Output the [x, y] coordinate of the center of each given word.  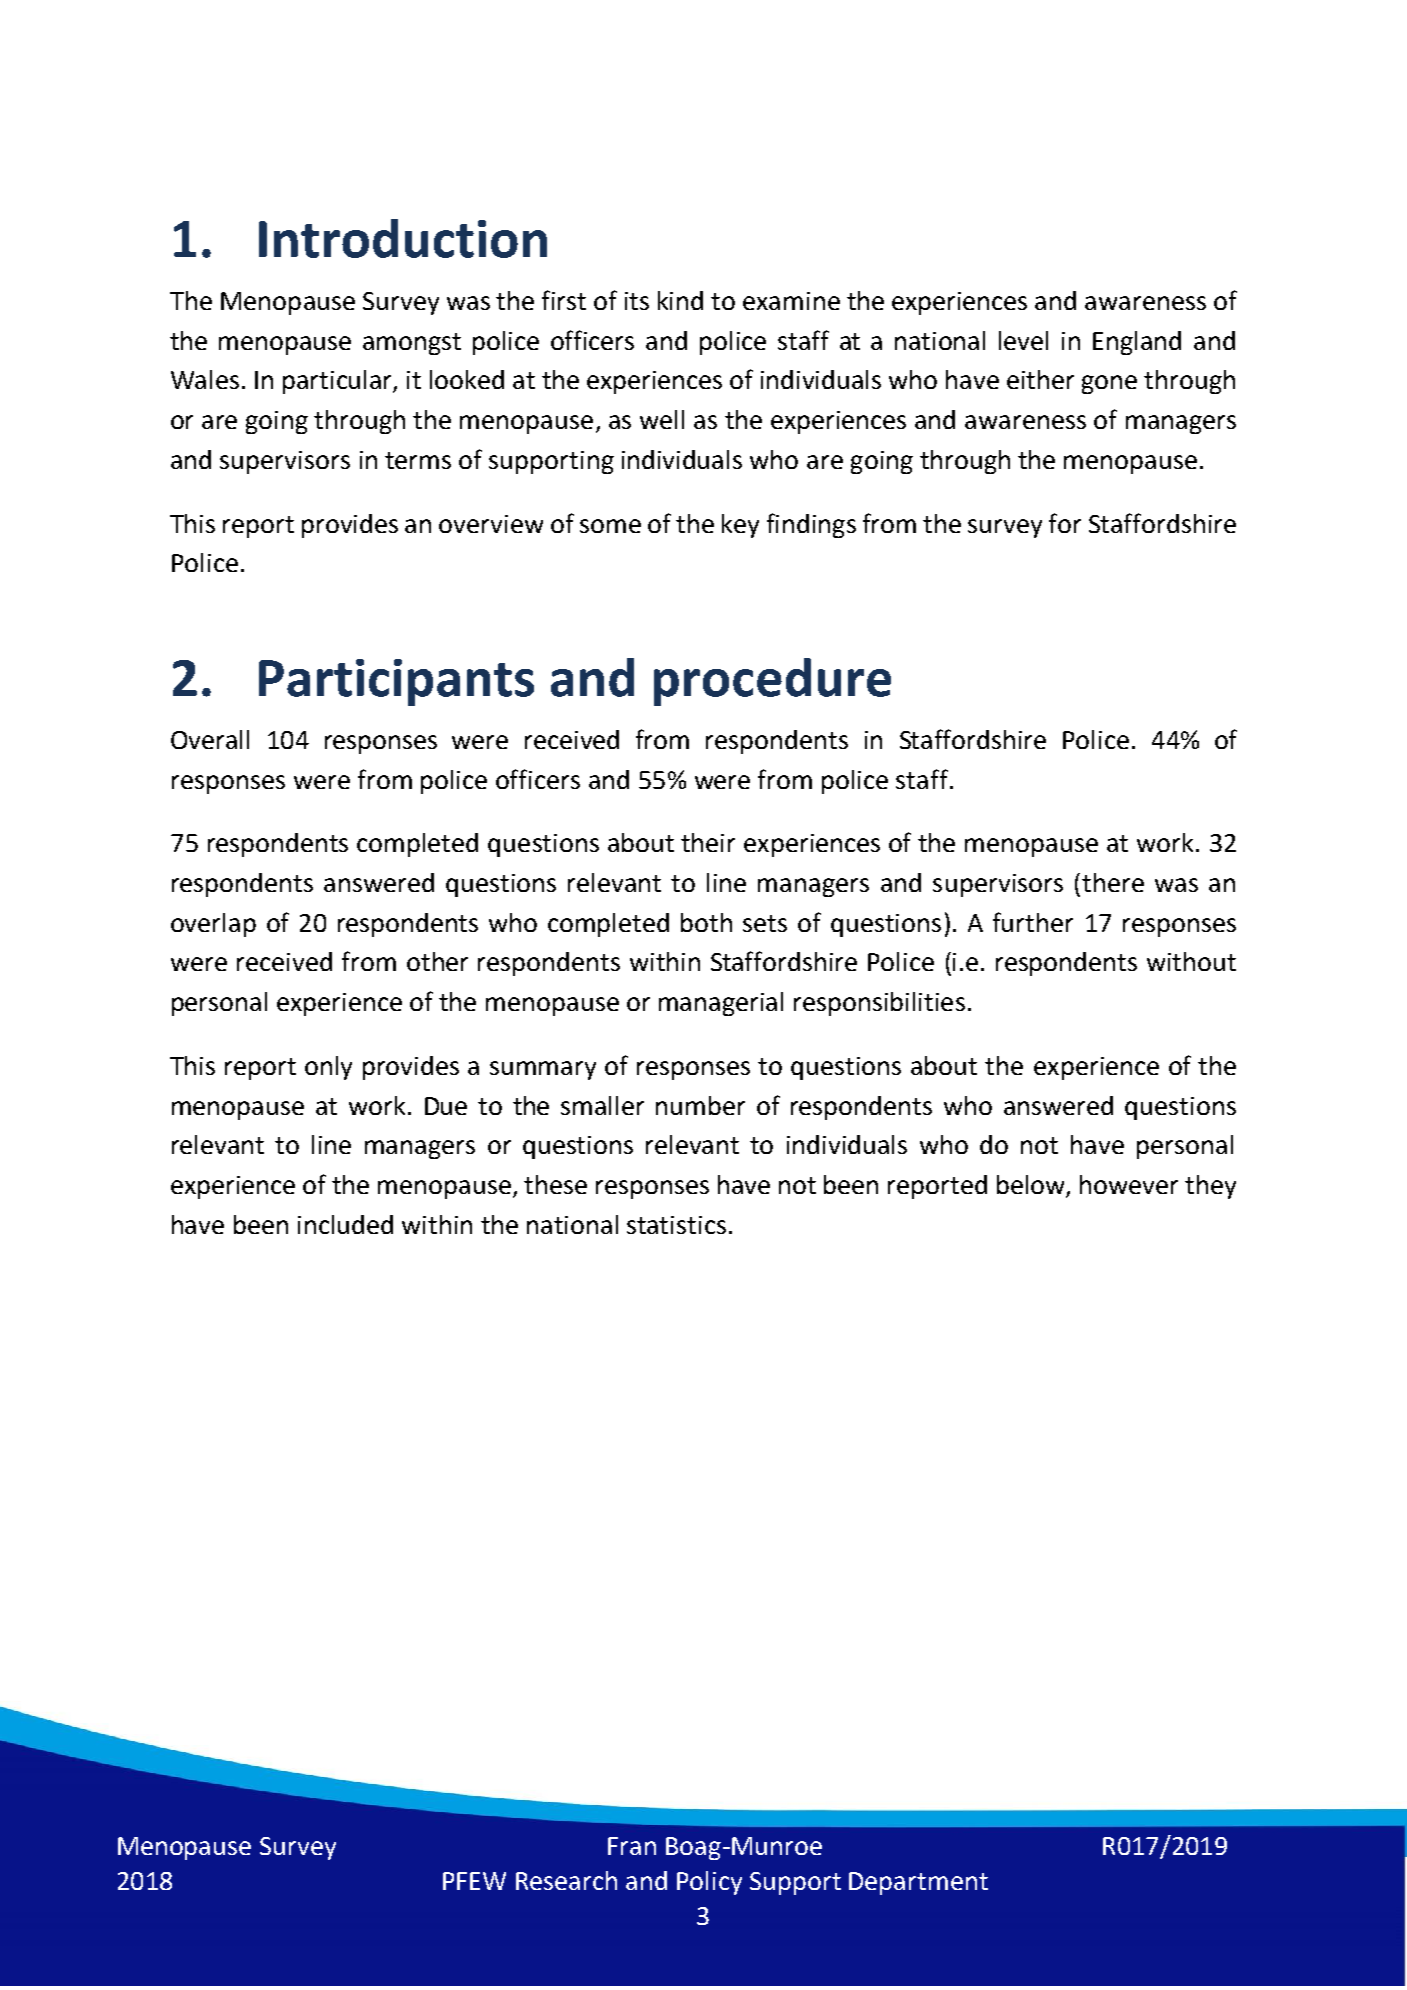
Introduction [403, 238]
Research [566, 1880]
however [1129, 1184]
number [700, 1105]
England [1137, 343]
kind [680, 300]
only [328, 1068]
